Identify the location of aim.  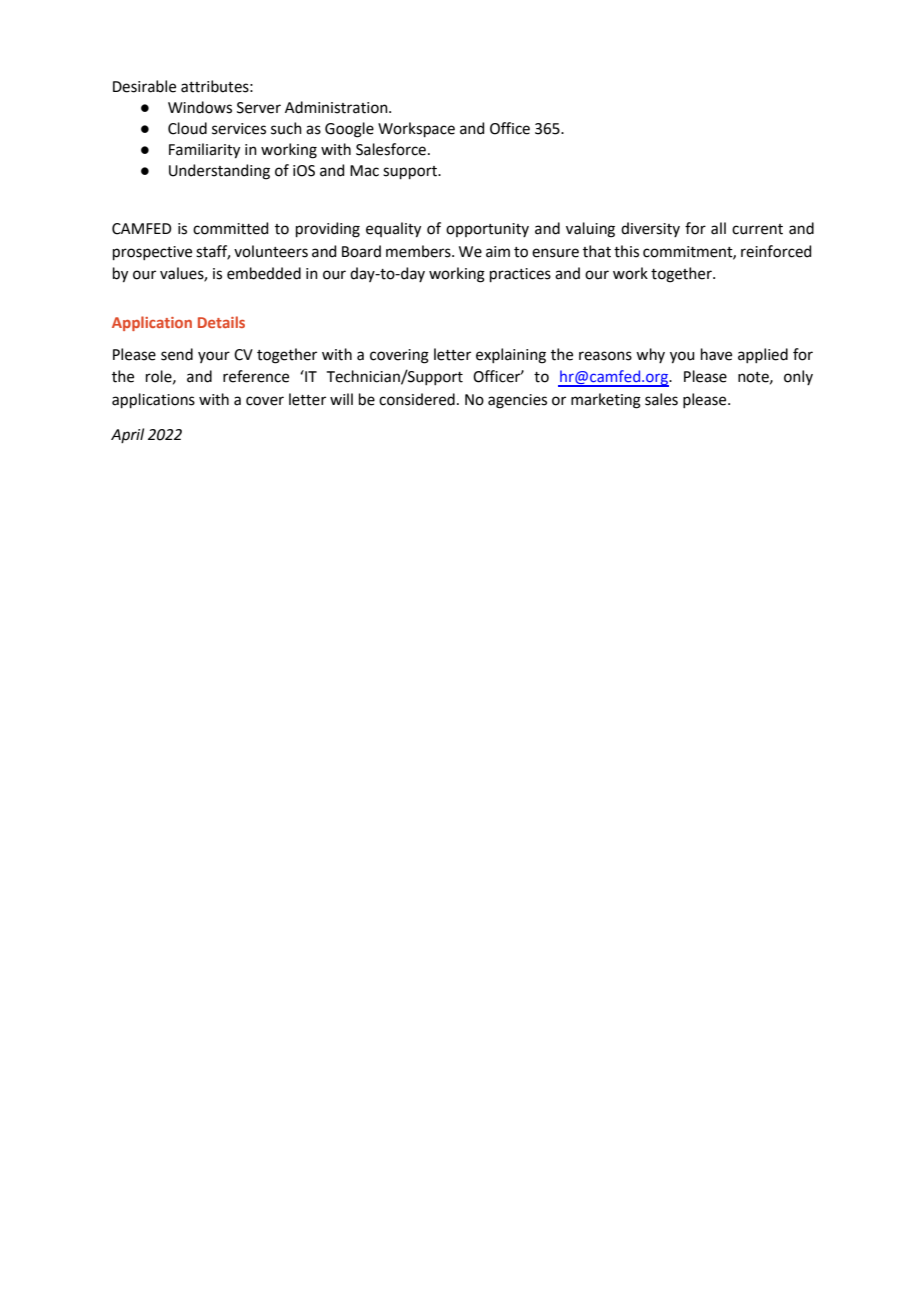
(498, 252).
